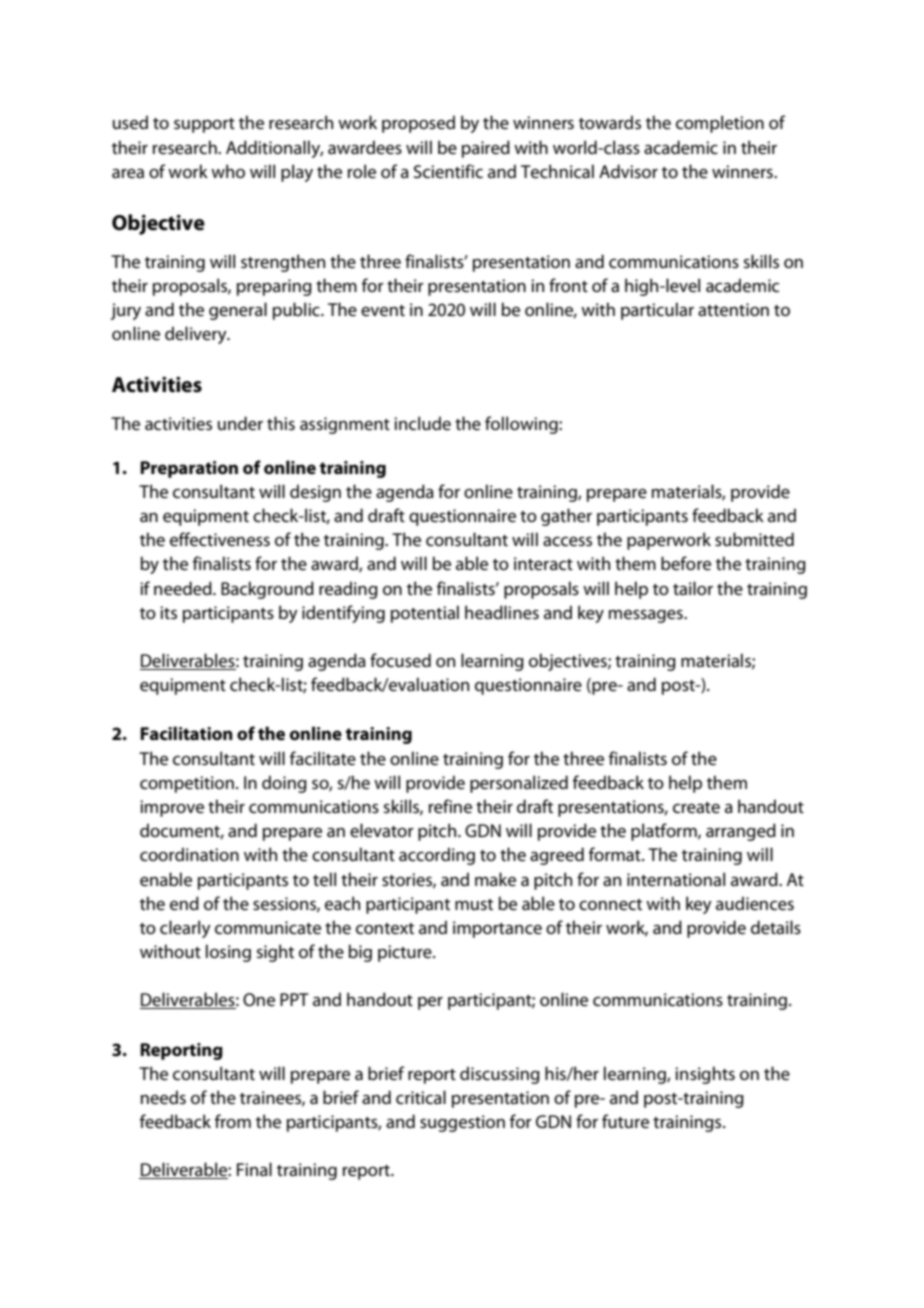 Image resolution: width=924 pixels, height=1308 pixels. I want to click on competition, so click(187, 784).
